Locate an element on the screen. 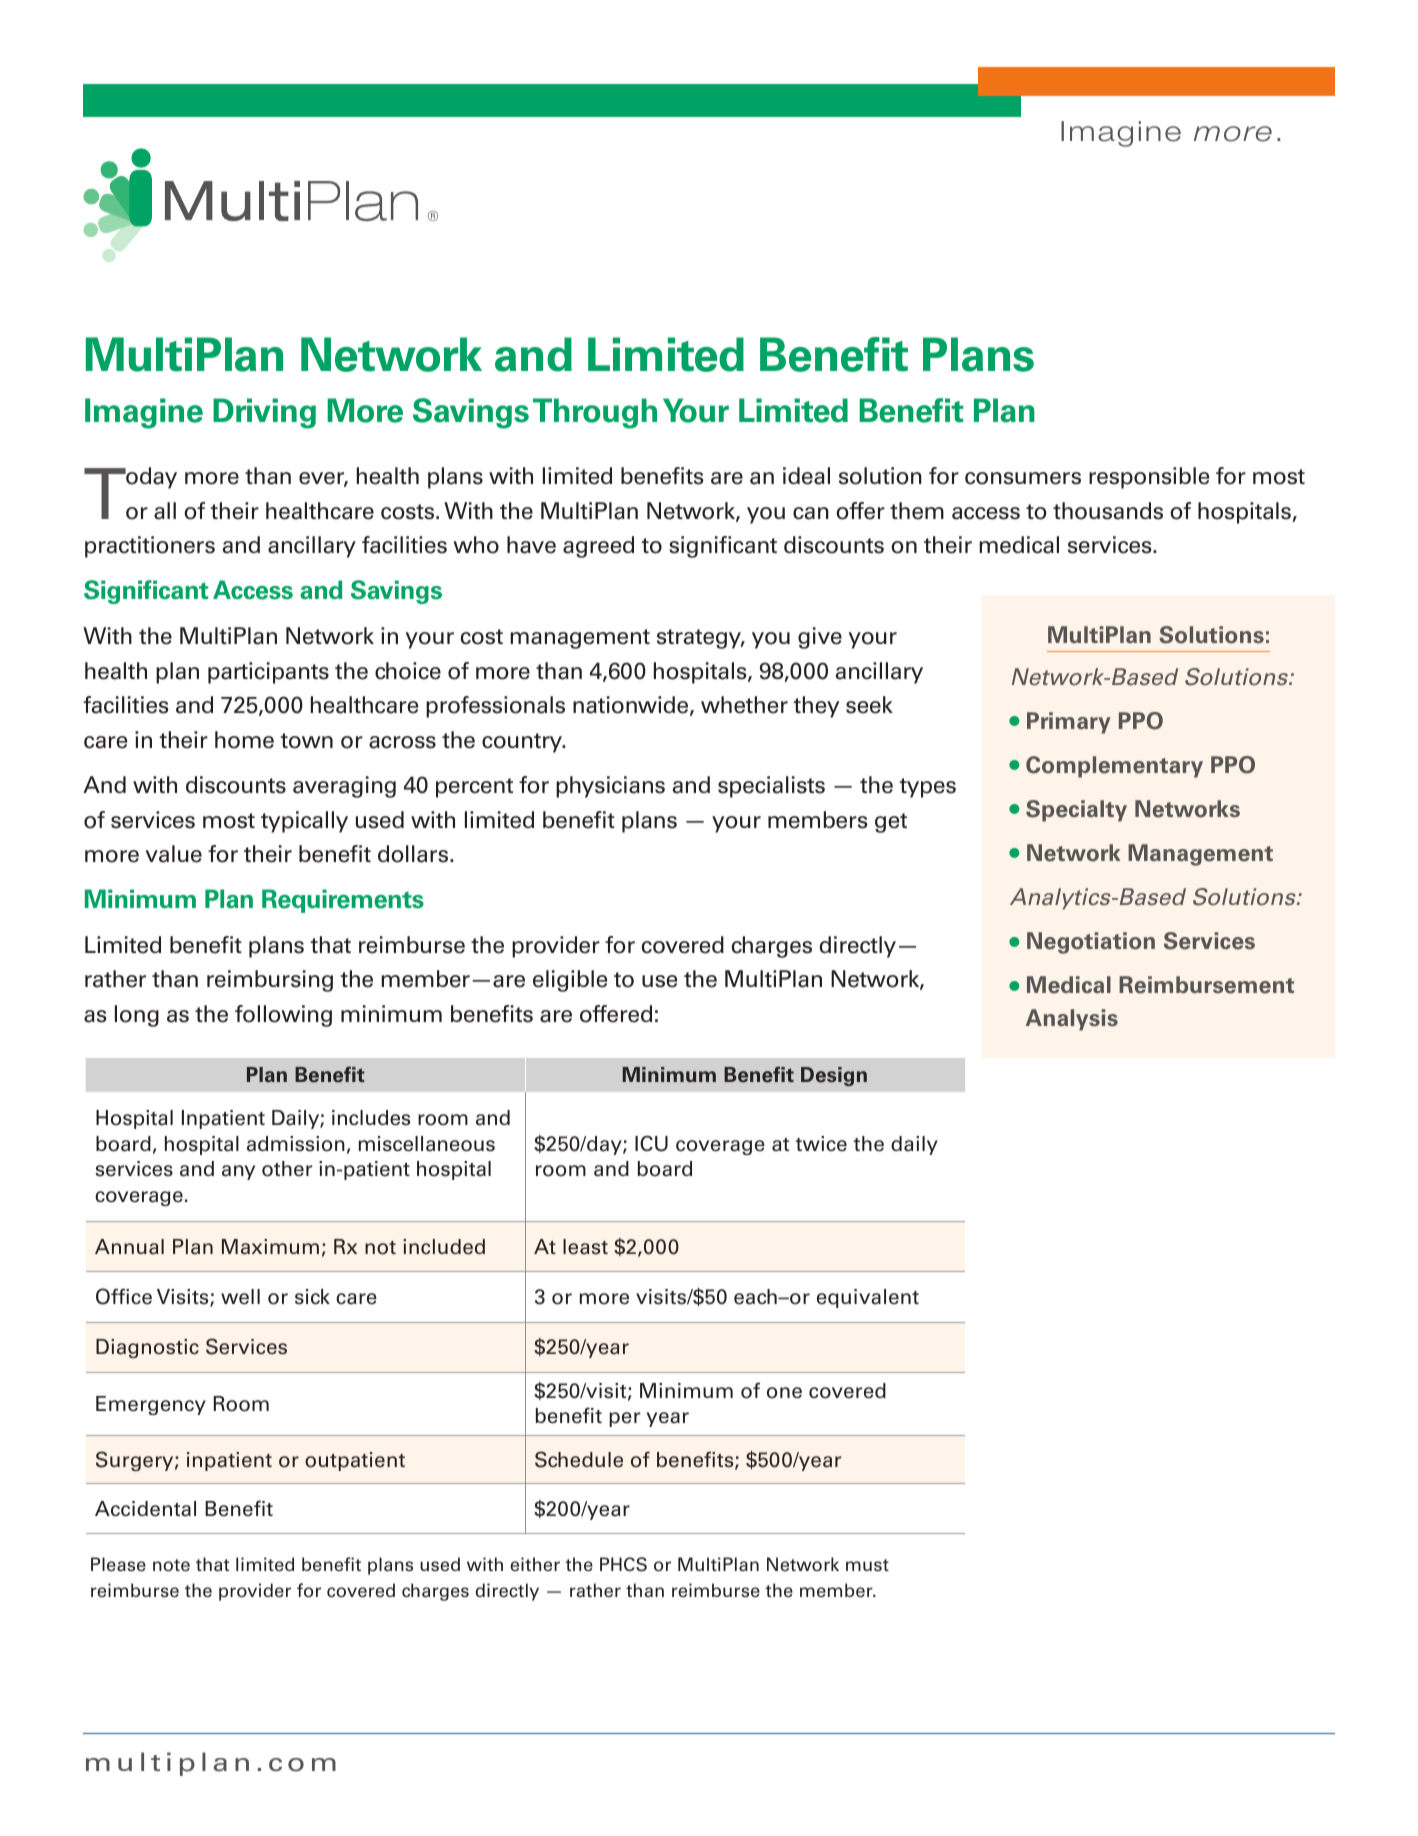 This screenshot has width=1418, height=1836. Driving is located at coordinates (264, 413).
